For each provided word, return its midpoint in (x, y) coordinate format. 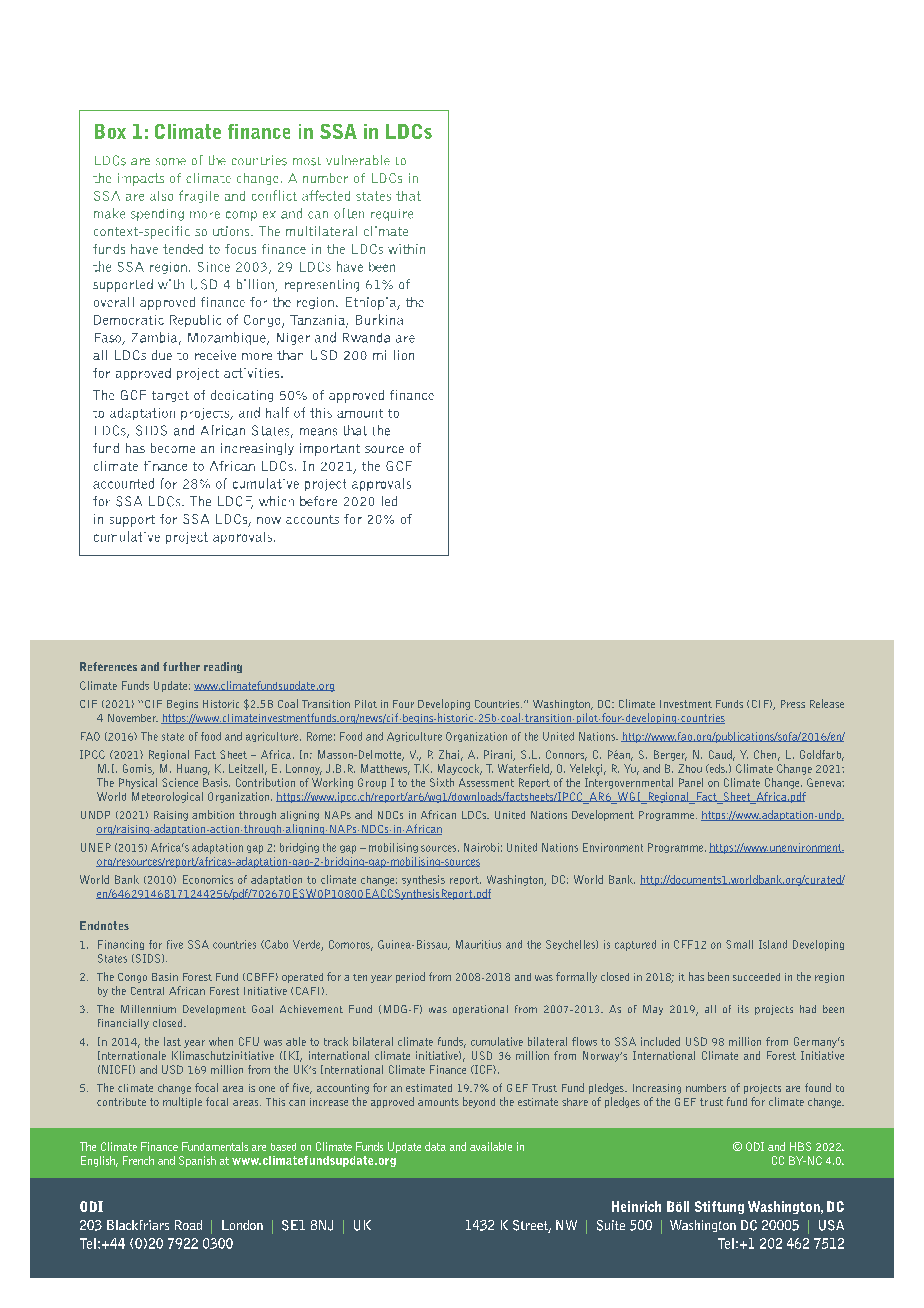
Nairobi (481, 847)
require (392, 215)
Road (188, 1225)
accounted (123, 483)
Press (793, 704)
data (435, 1146)
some (171, 162)
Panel (691, 782)
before (318, 501)
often (349, 213)
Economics (208, 879)
